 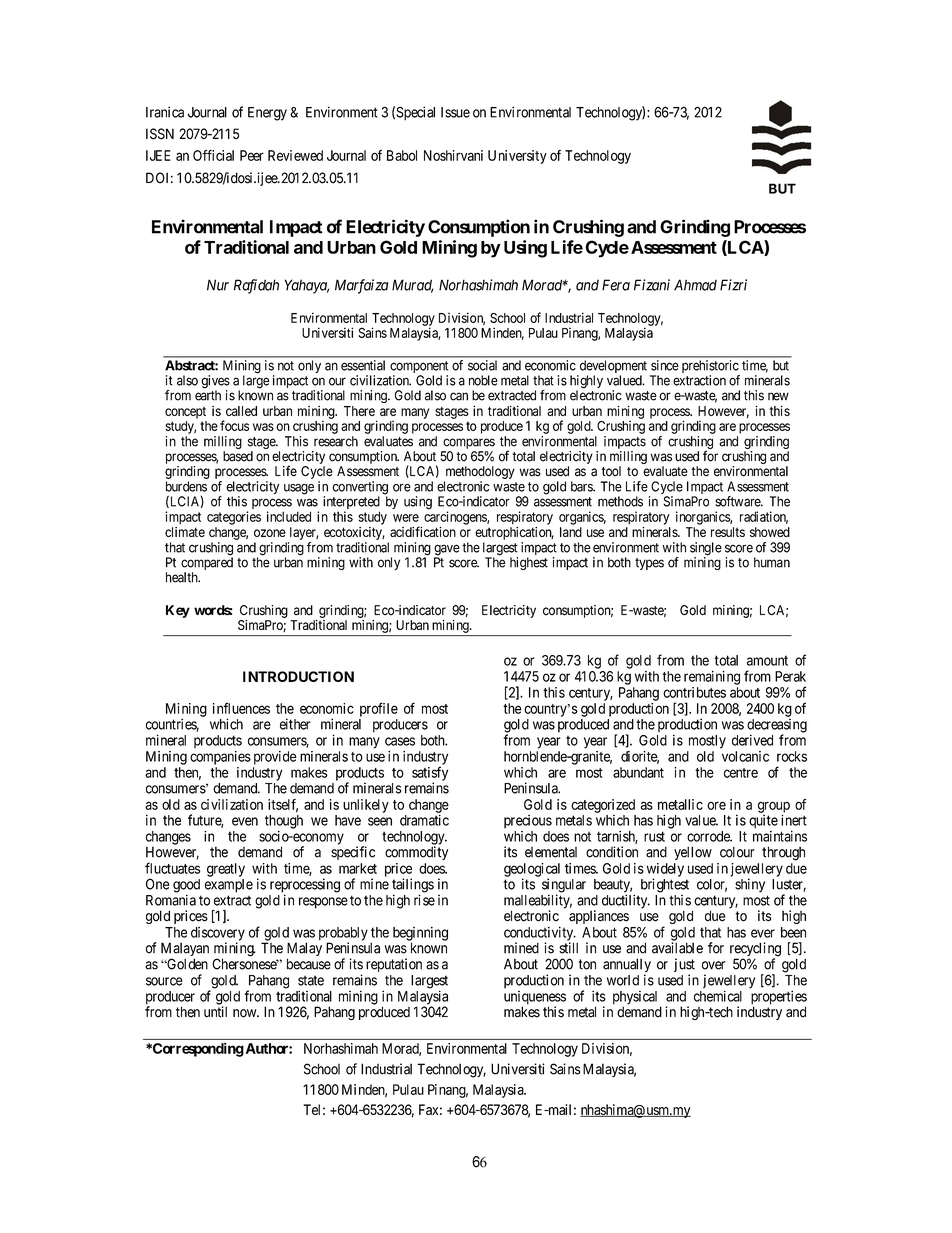 What do you see at coordinates (517, 157) in the screenshot?
I see `University` at bounding box center [517, 157].
